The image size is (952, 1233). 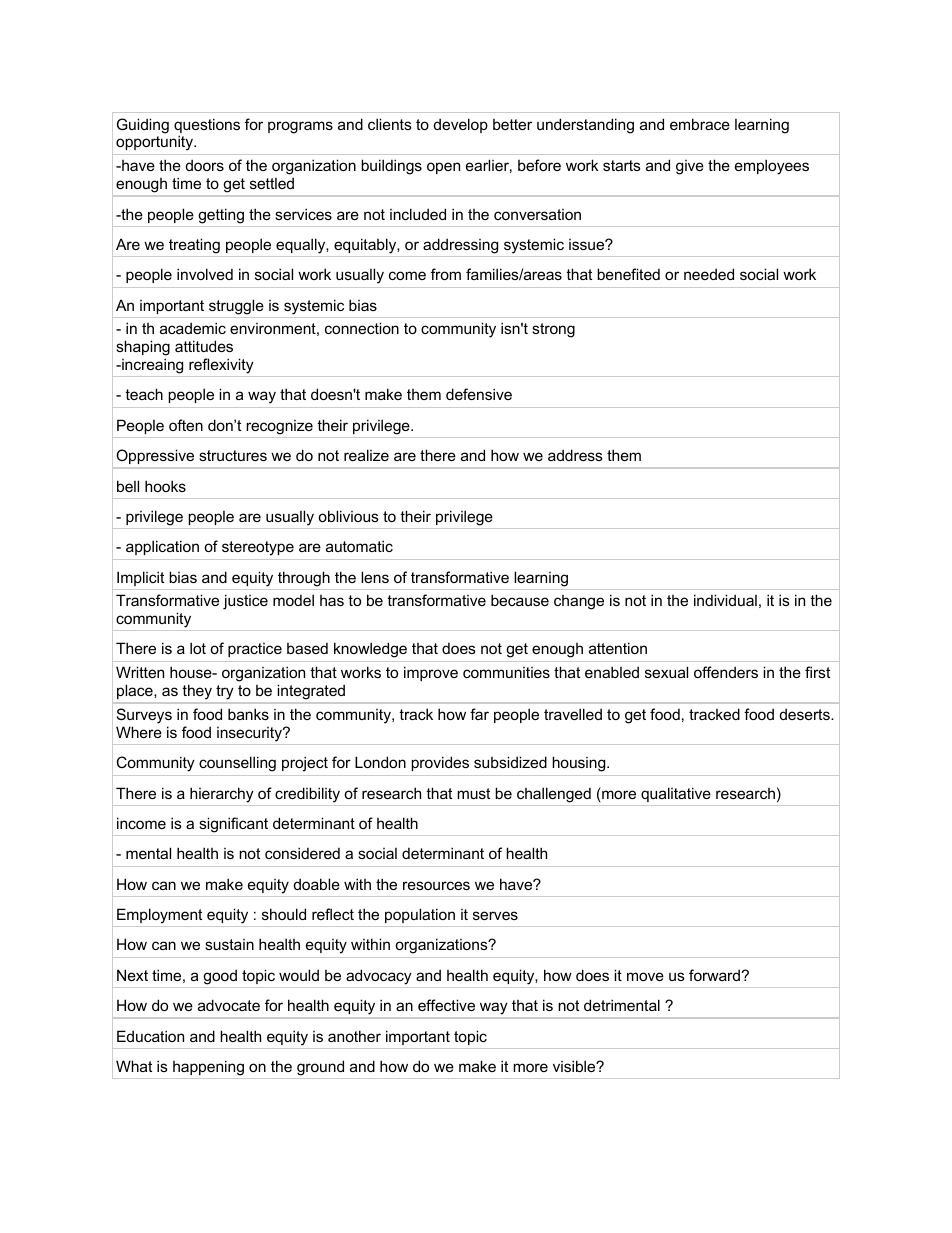 I want to click on deserts, so click(x=806, y=714).
